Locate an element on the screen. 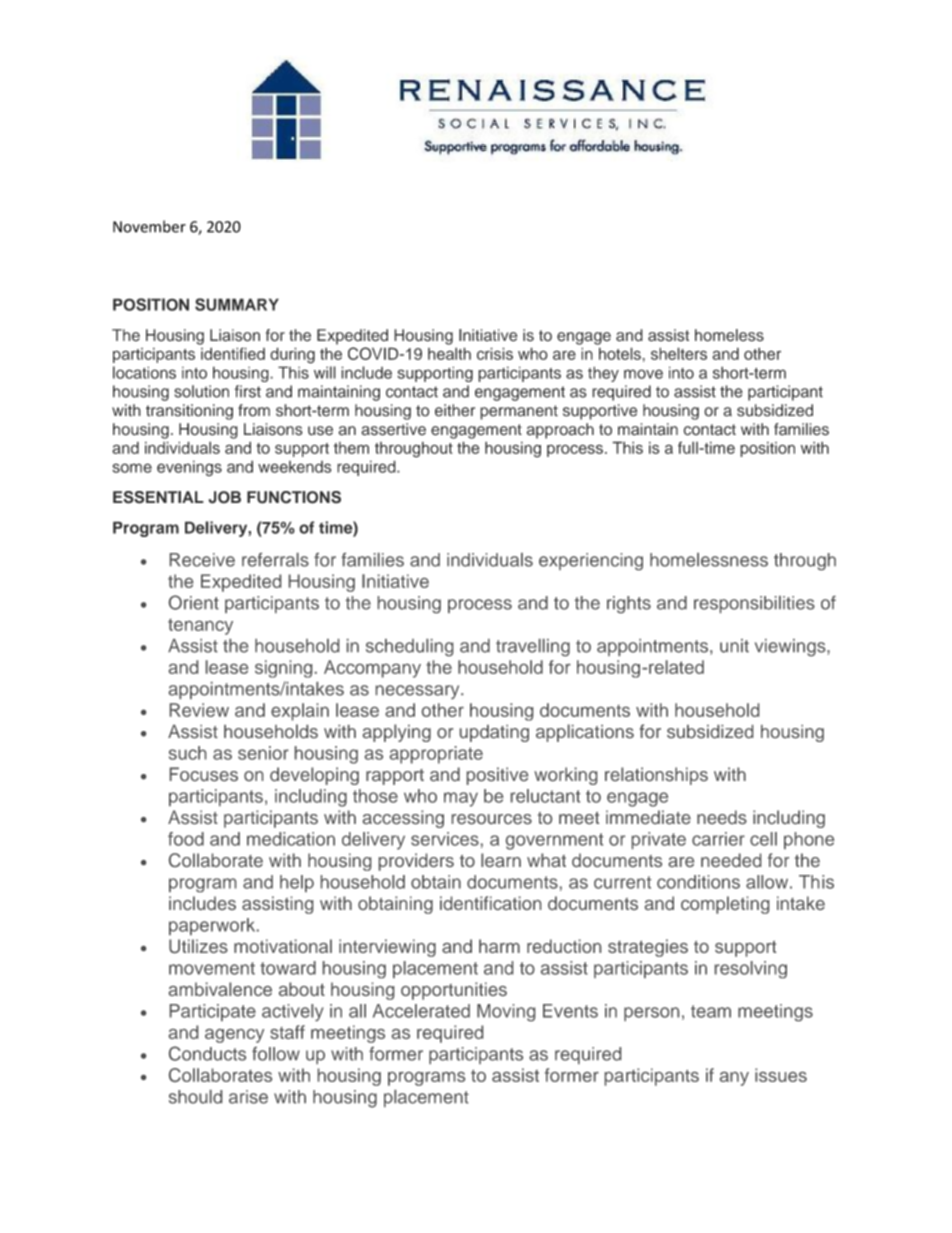 The height and width of the screenshot is (1233, 952). Conducts is located at coordinates (207, 1053).
